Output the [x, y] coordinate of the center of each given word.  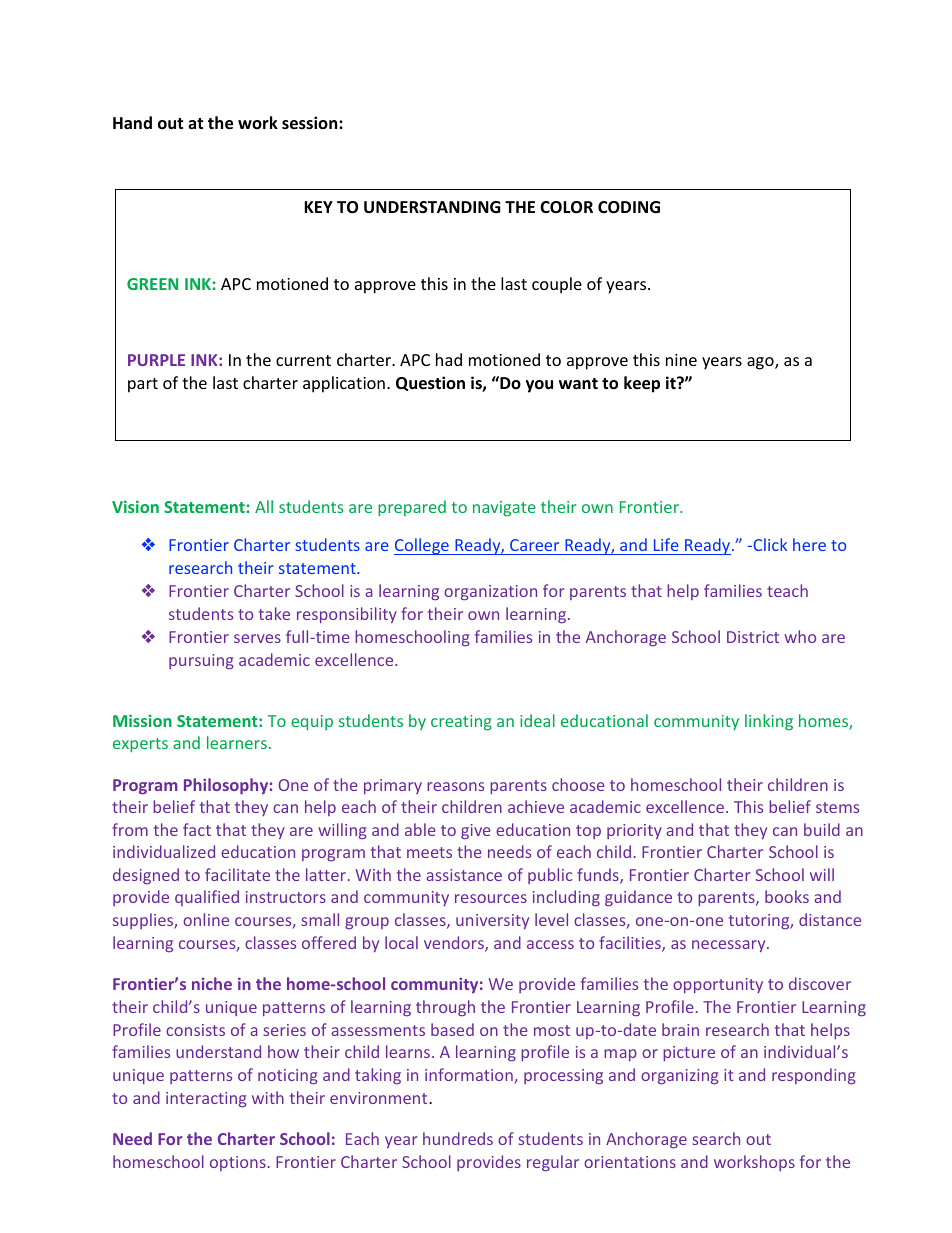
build [822, 829]
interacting [206, 1099]
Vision [135, 506]
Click [769, 544]
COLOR [566, 207]
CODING [629, 207]
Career [535, 547]
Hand [132, 122]
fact [197, 829]
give [475, 831]
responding [814, 1076]
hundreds [458, 1138]
